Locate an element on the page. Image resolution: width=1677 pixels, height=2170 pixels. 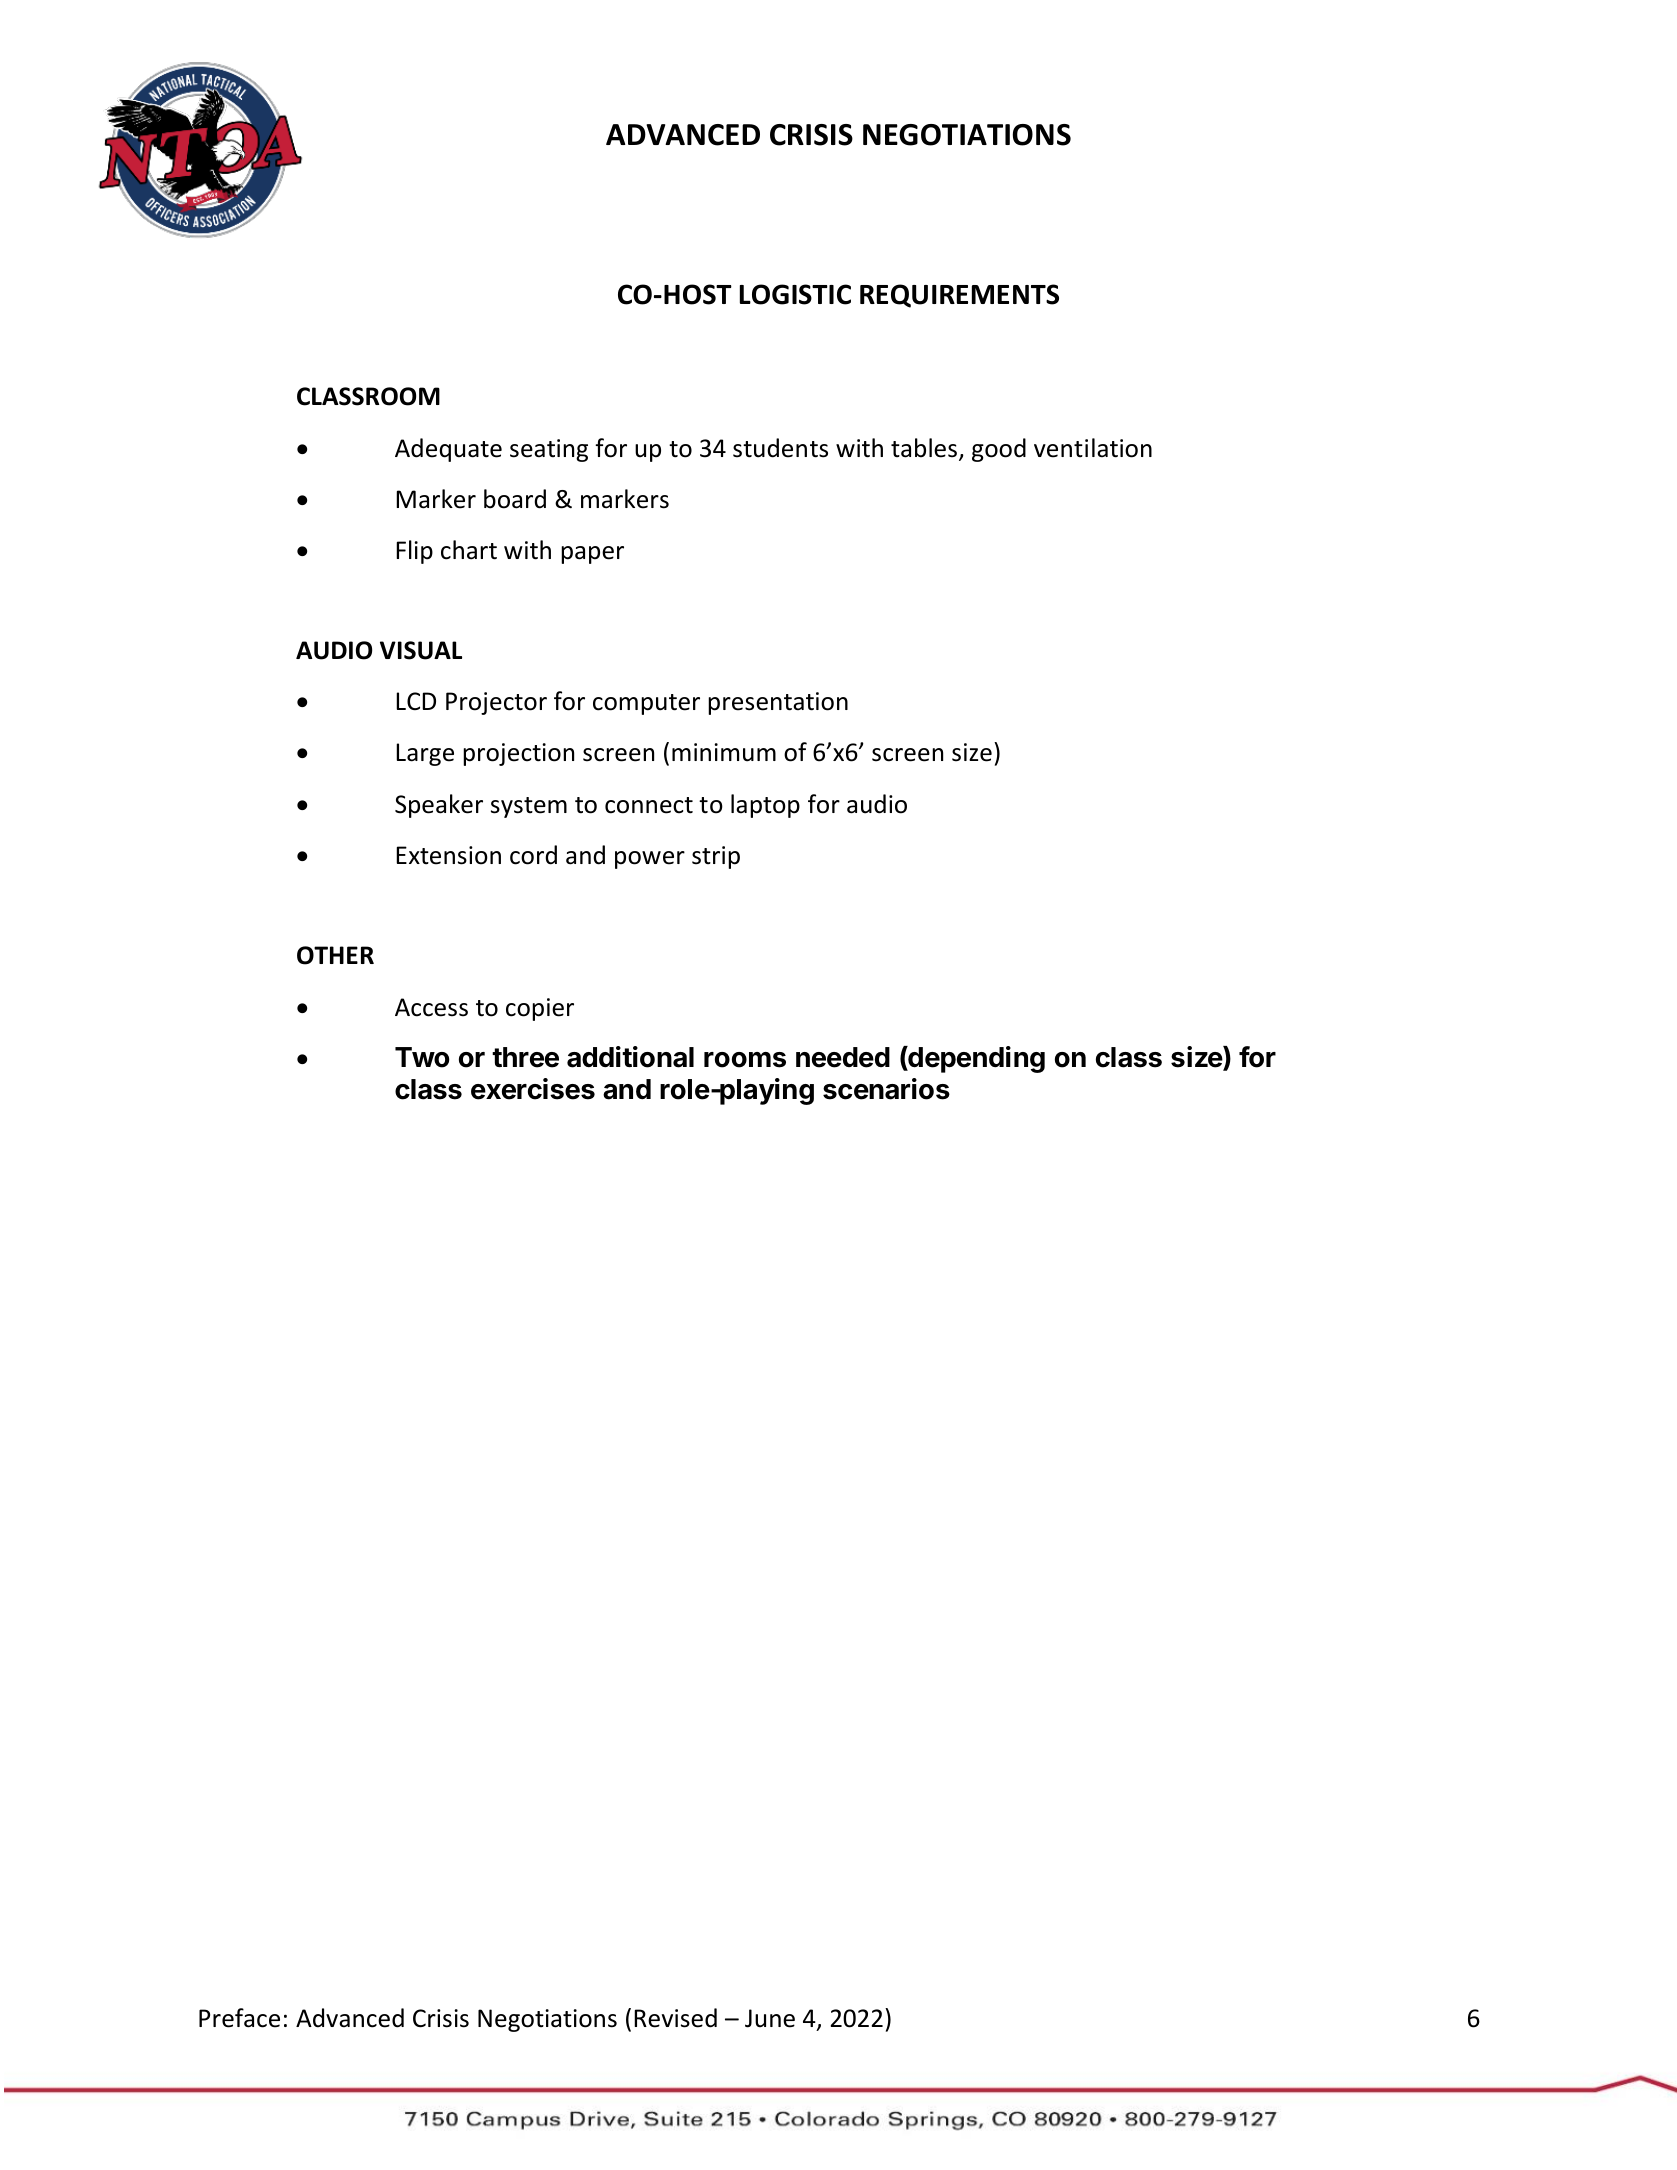
LOGISTIC is located at coordinates (795, 294).
